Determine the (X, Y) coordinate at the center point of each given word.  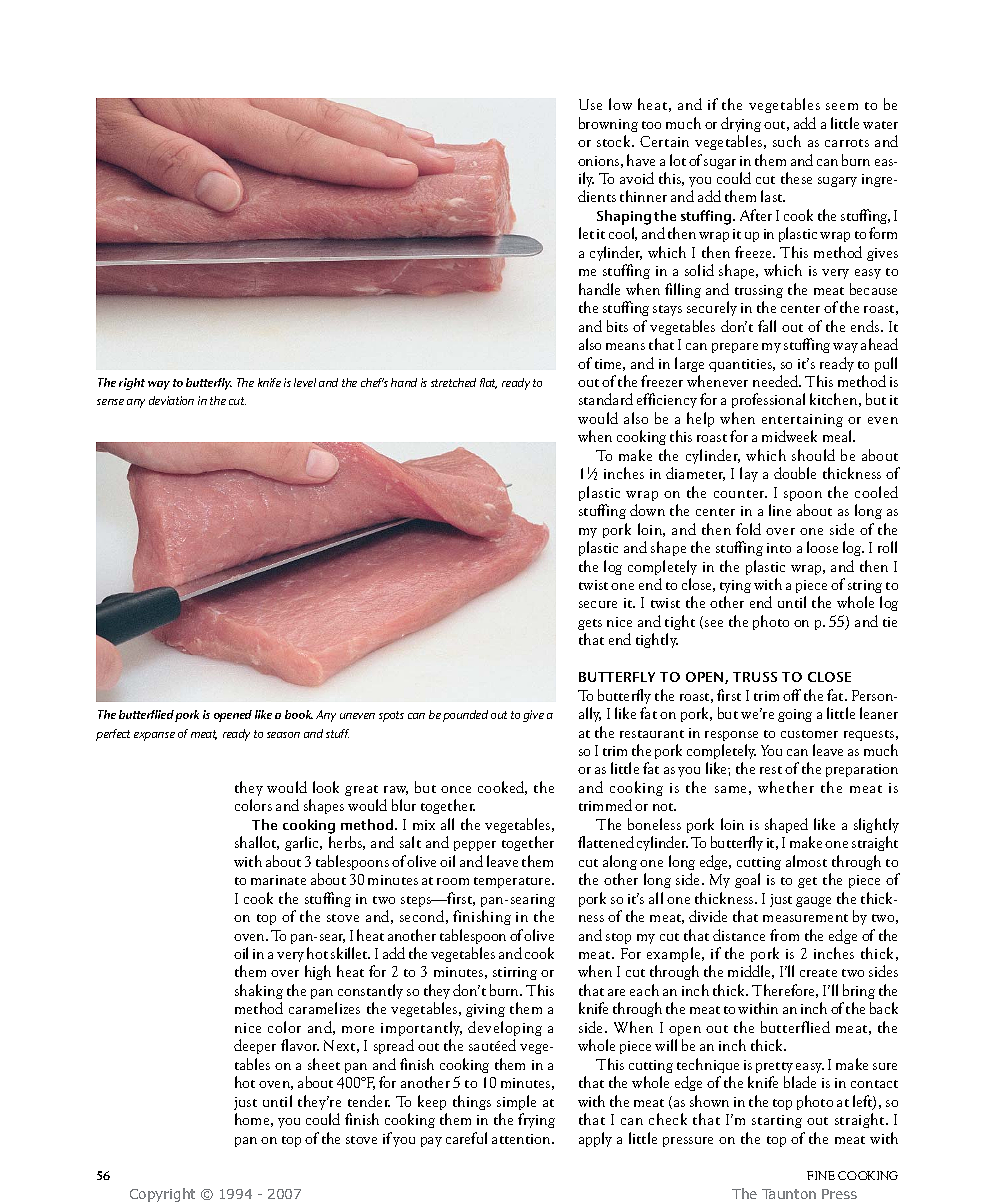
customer (809, 734)
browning (608, 124)
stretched (453, 382)
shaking (259, 991)
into (779, 548)
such (787, 141)
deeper (255, 1046)
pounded (465, 716)
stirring (515, 973)
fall (767, 326)
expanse (154, 736)
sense (110, 402)
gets (590, 624)
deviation (171, 400)
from (784, 935)
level (305, 382)
